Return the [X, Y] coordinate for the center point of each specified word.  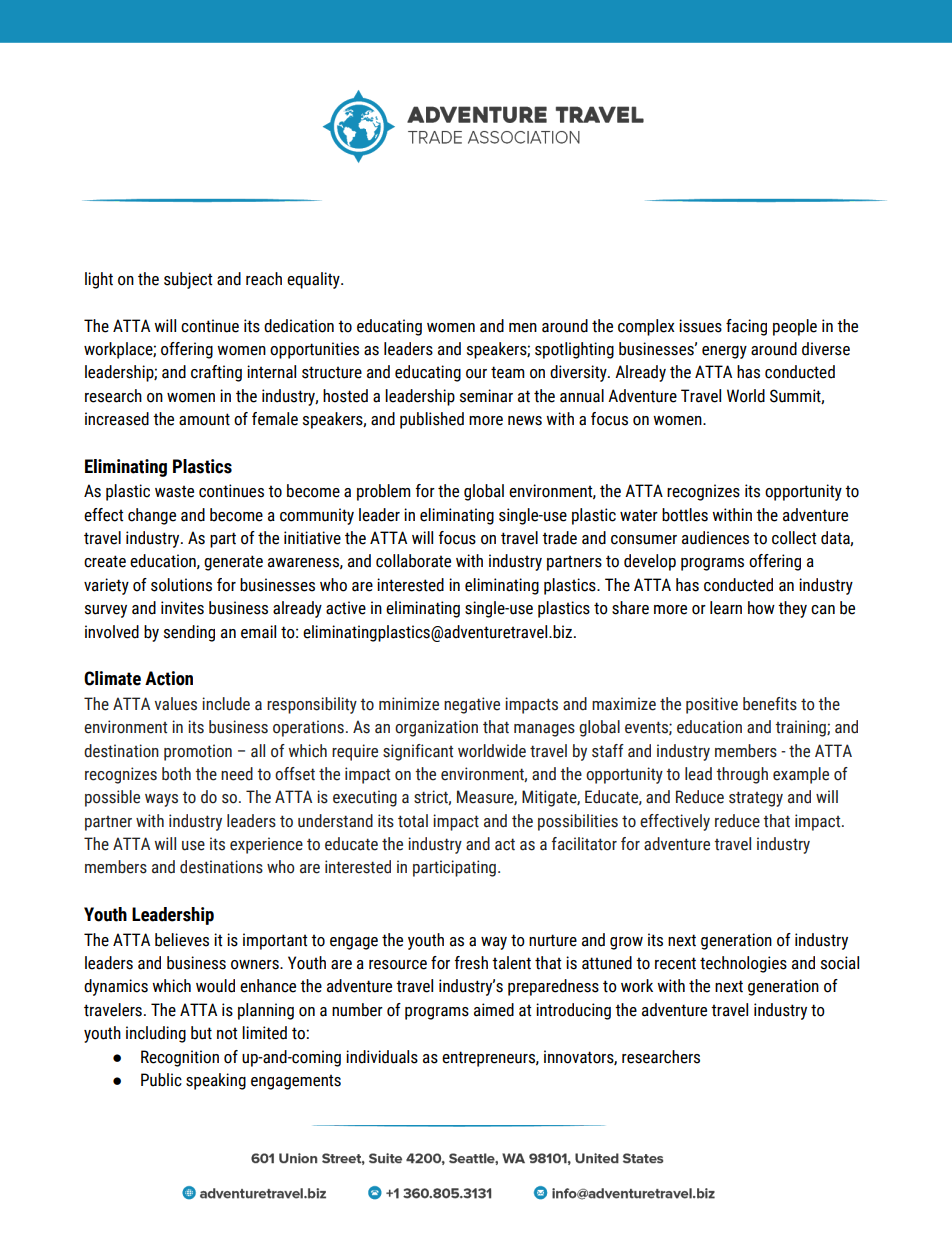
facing [746, 327]
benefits [770, 704]
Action [169, 678]
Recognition [180, 1058]
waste [174, 491]
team [508, 372]
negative [472, 705]
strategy [756, 799]
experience [266, 845]
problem [384, 492]
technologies [743, 964]
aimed [494, 1010]
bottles [685, 515]
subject [188, 280]
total [413, 821]
